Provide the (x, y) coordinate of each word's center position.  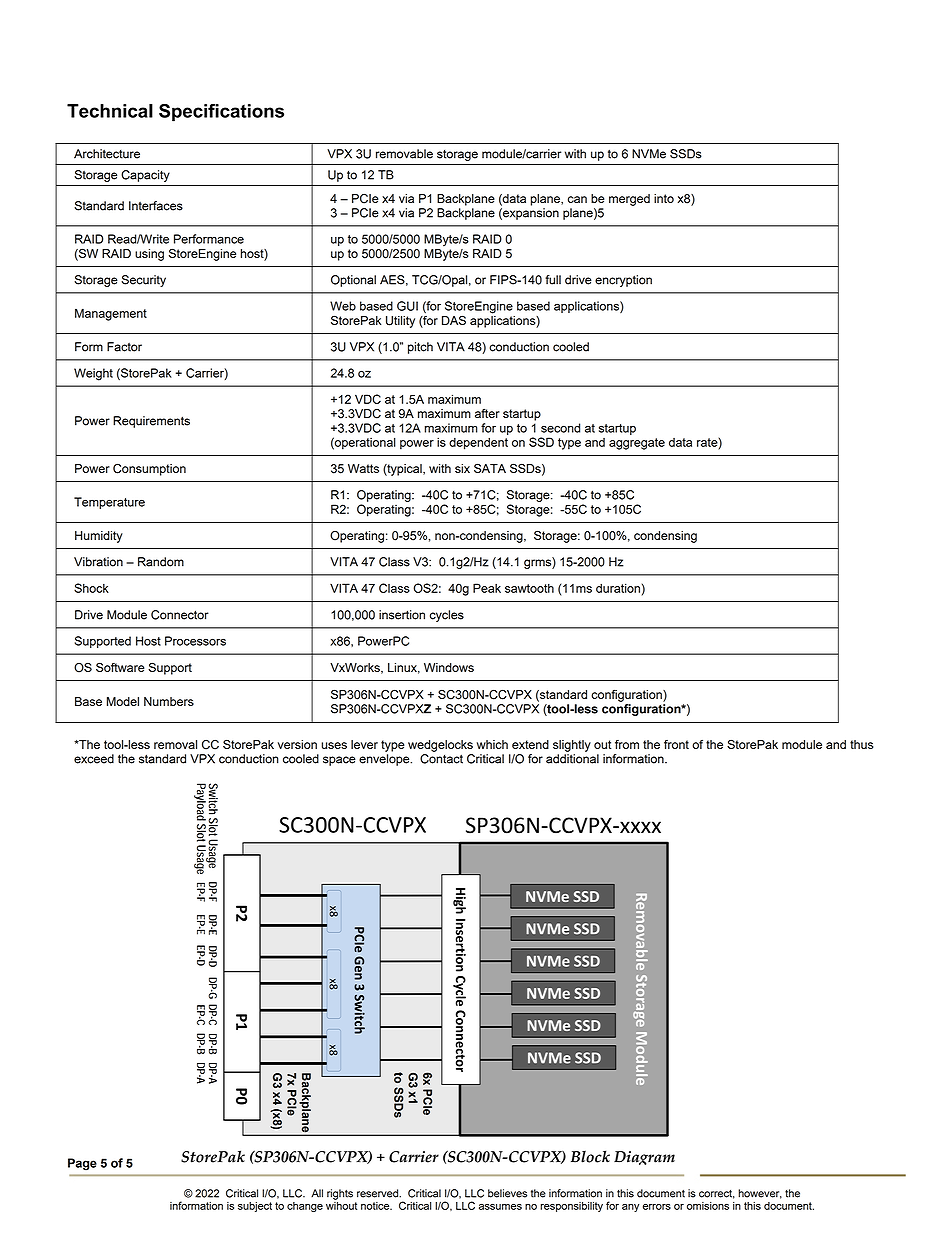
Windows (449, 667)
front (676, 744)
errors (657, 1207)
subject (255, 1207)
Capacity (145, 176)
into (664, 198)
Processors (195, 641)
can (577, 199)
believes (507, 1193)
